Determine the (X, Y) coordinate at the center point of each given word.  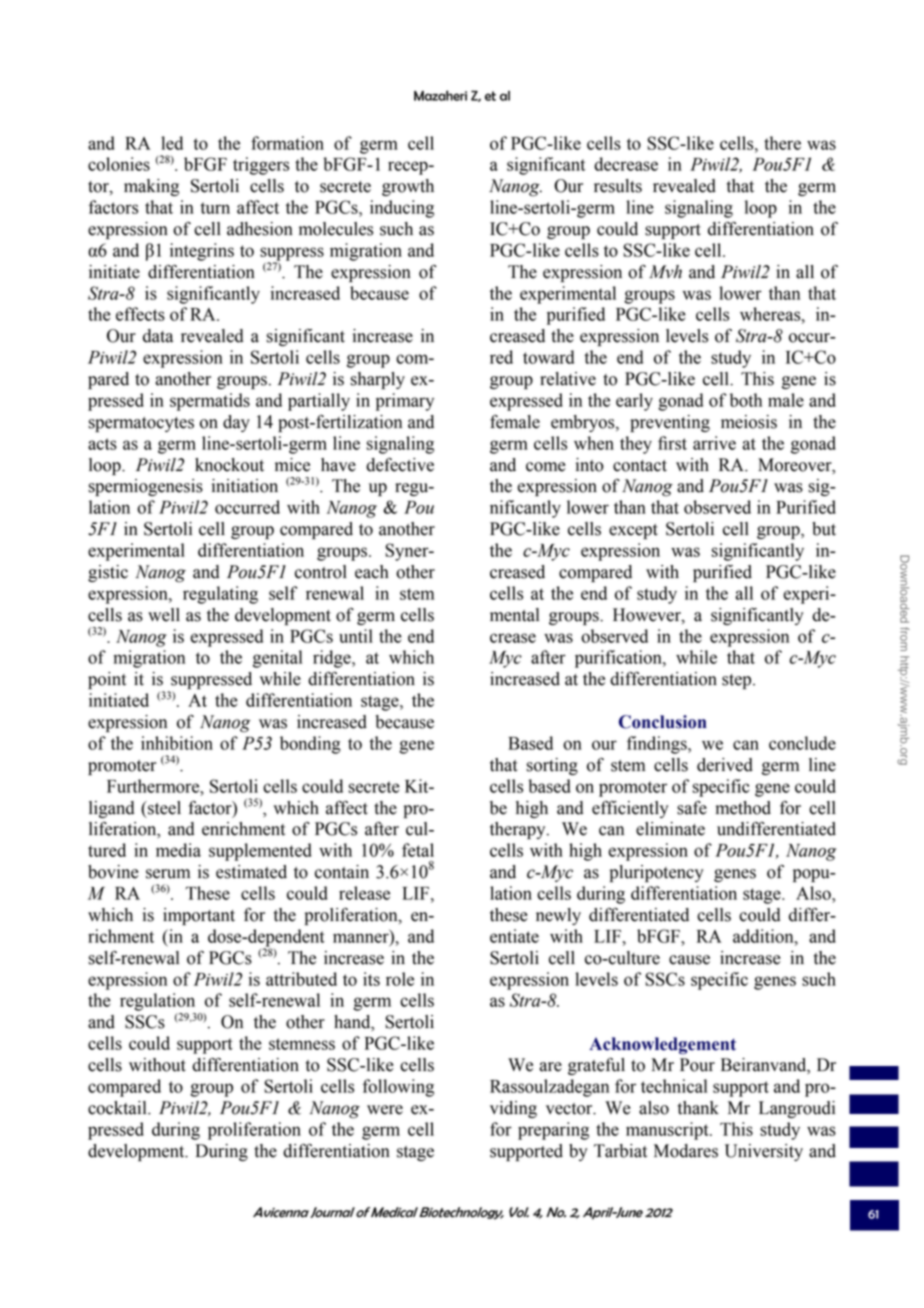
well (164, 615)
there (782, 143)
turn (215, 208)
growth (408, 187)
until (356, 636)
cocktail (118, 1108)
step (738, 681)
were (385, 1110)
